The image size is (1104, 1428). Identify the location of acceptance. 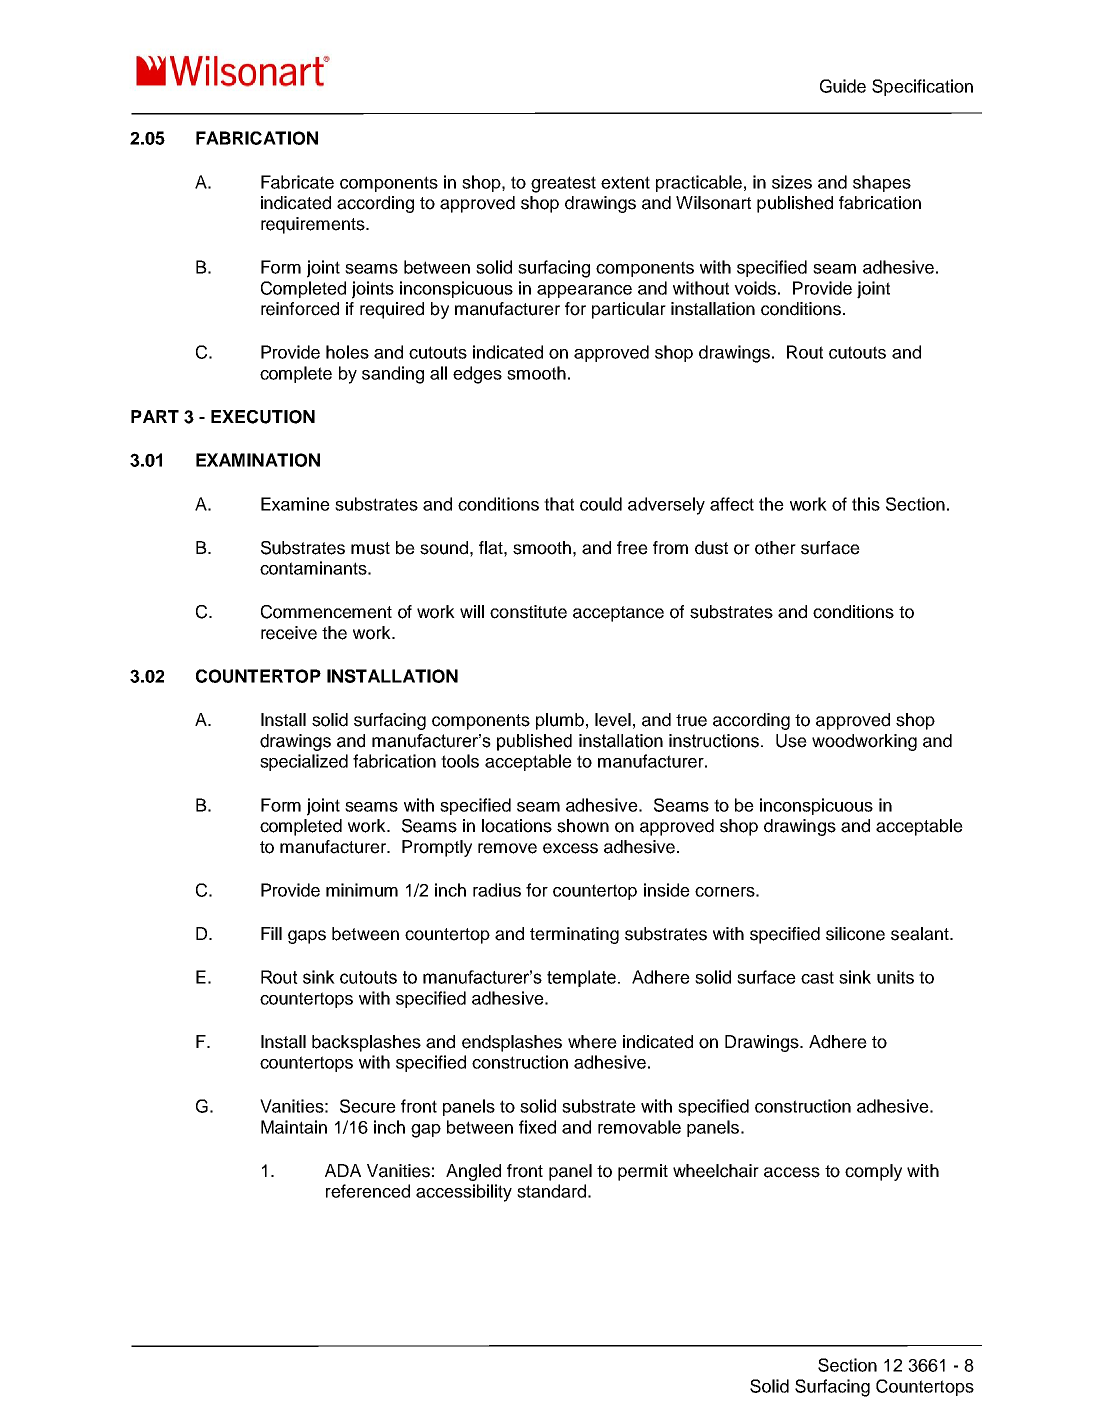
(618, 614).
